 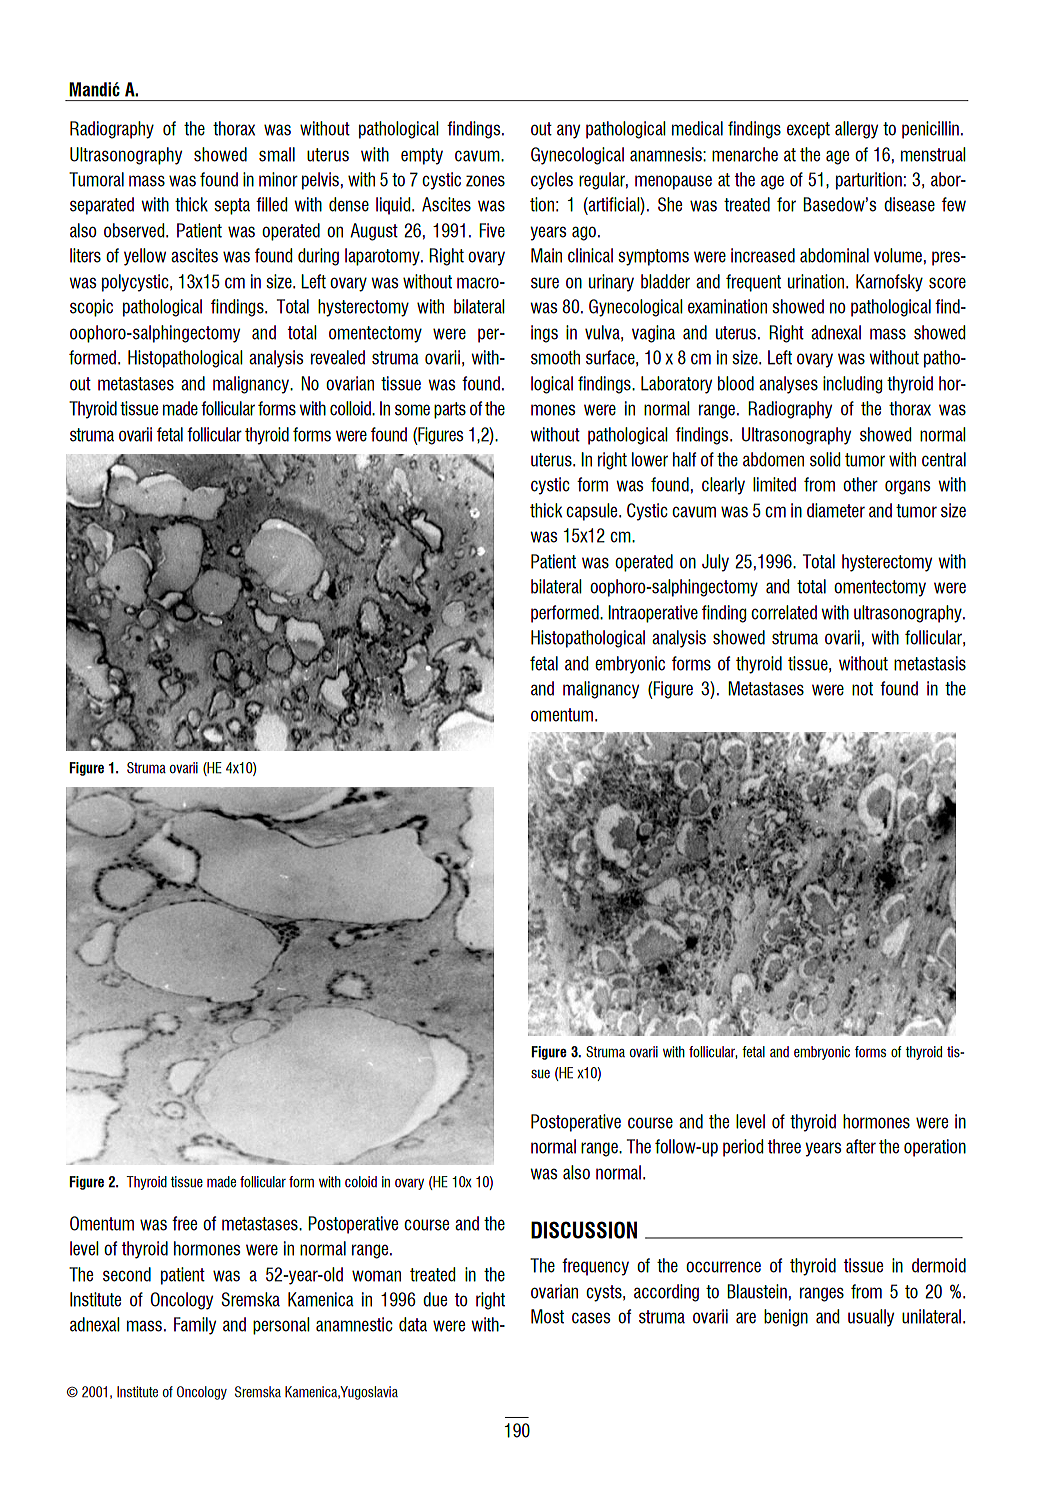 I want to click on septa, so click(x=232, y=206).
